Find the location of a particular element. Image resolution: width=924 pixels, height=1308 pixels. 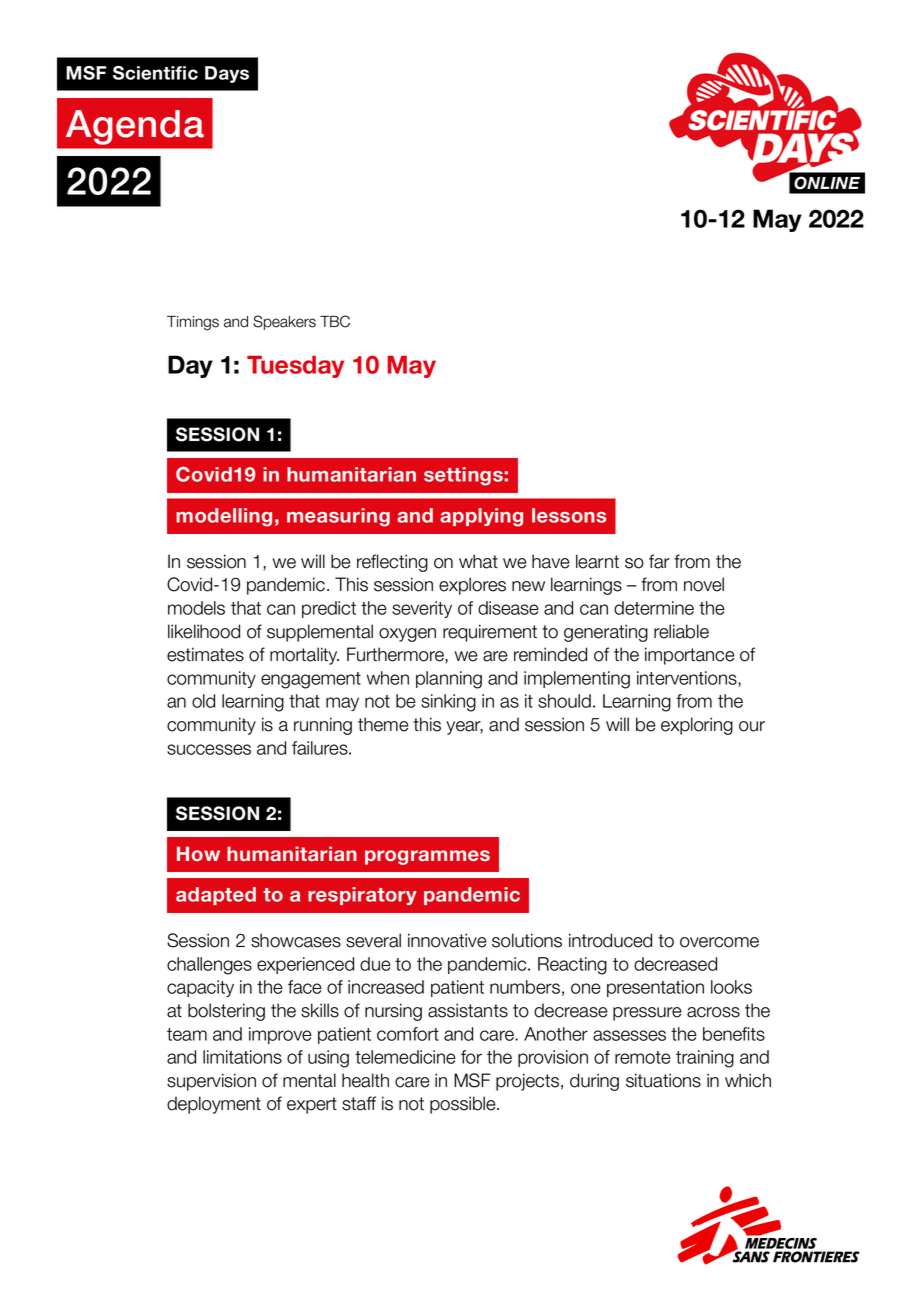

explores is located at coordinates (472, 586).
